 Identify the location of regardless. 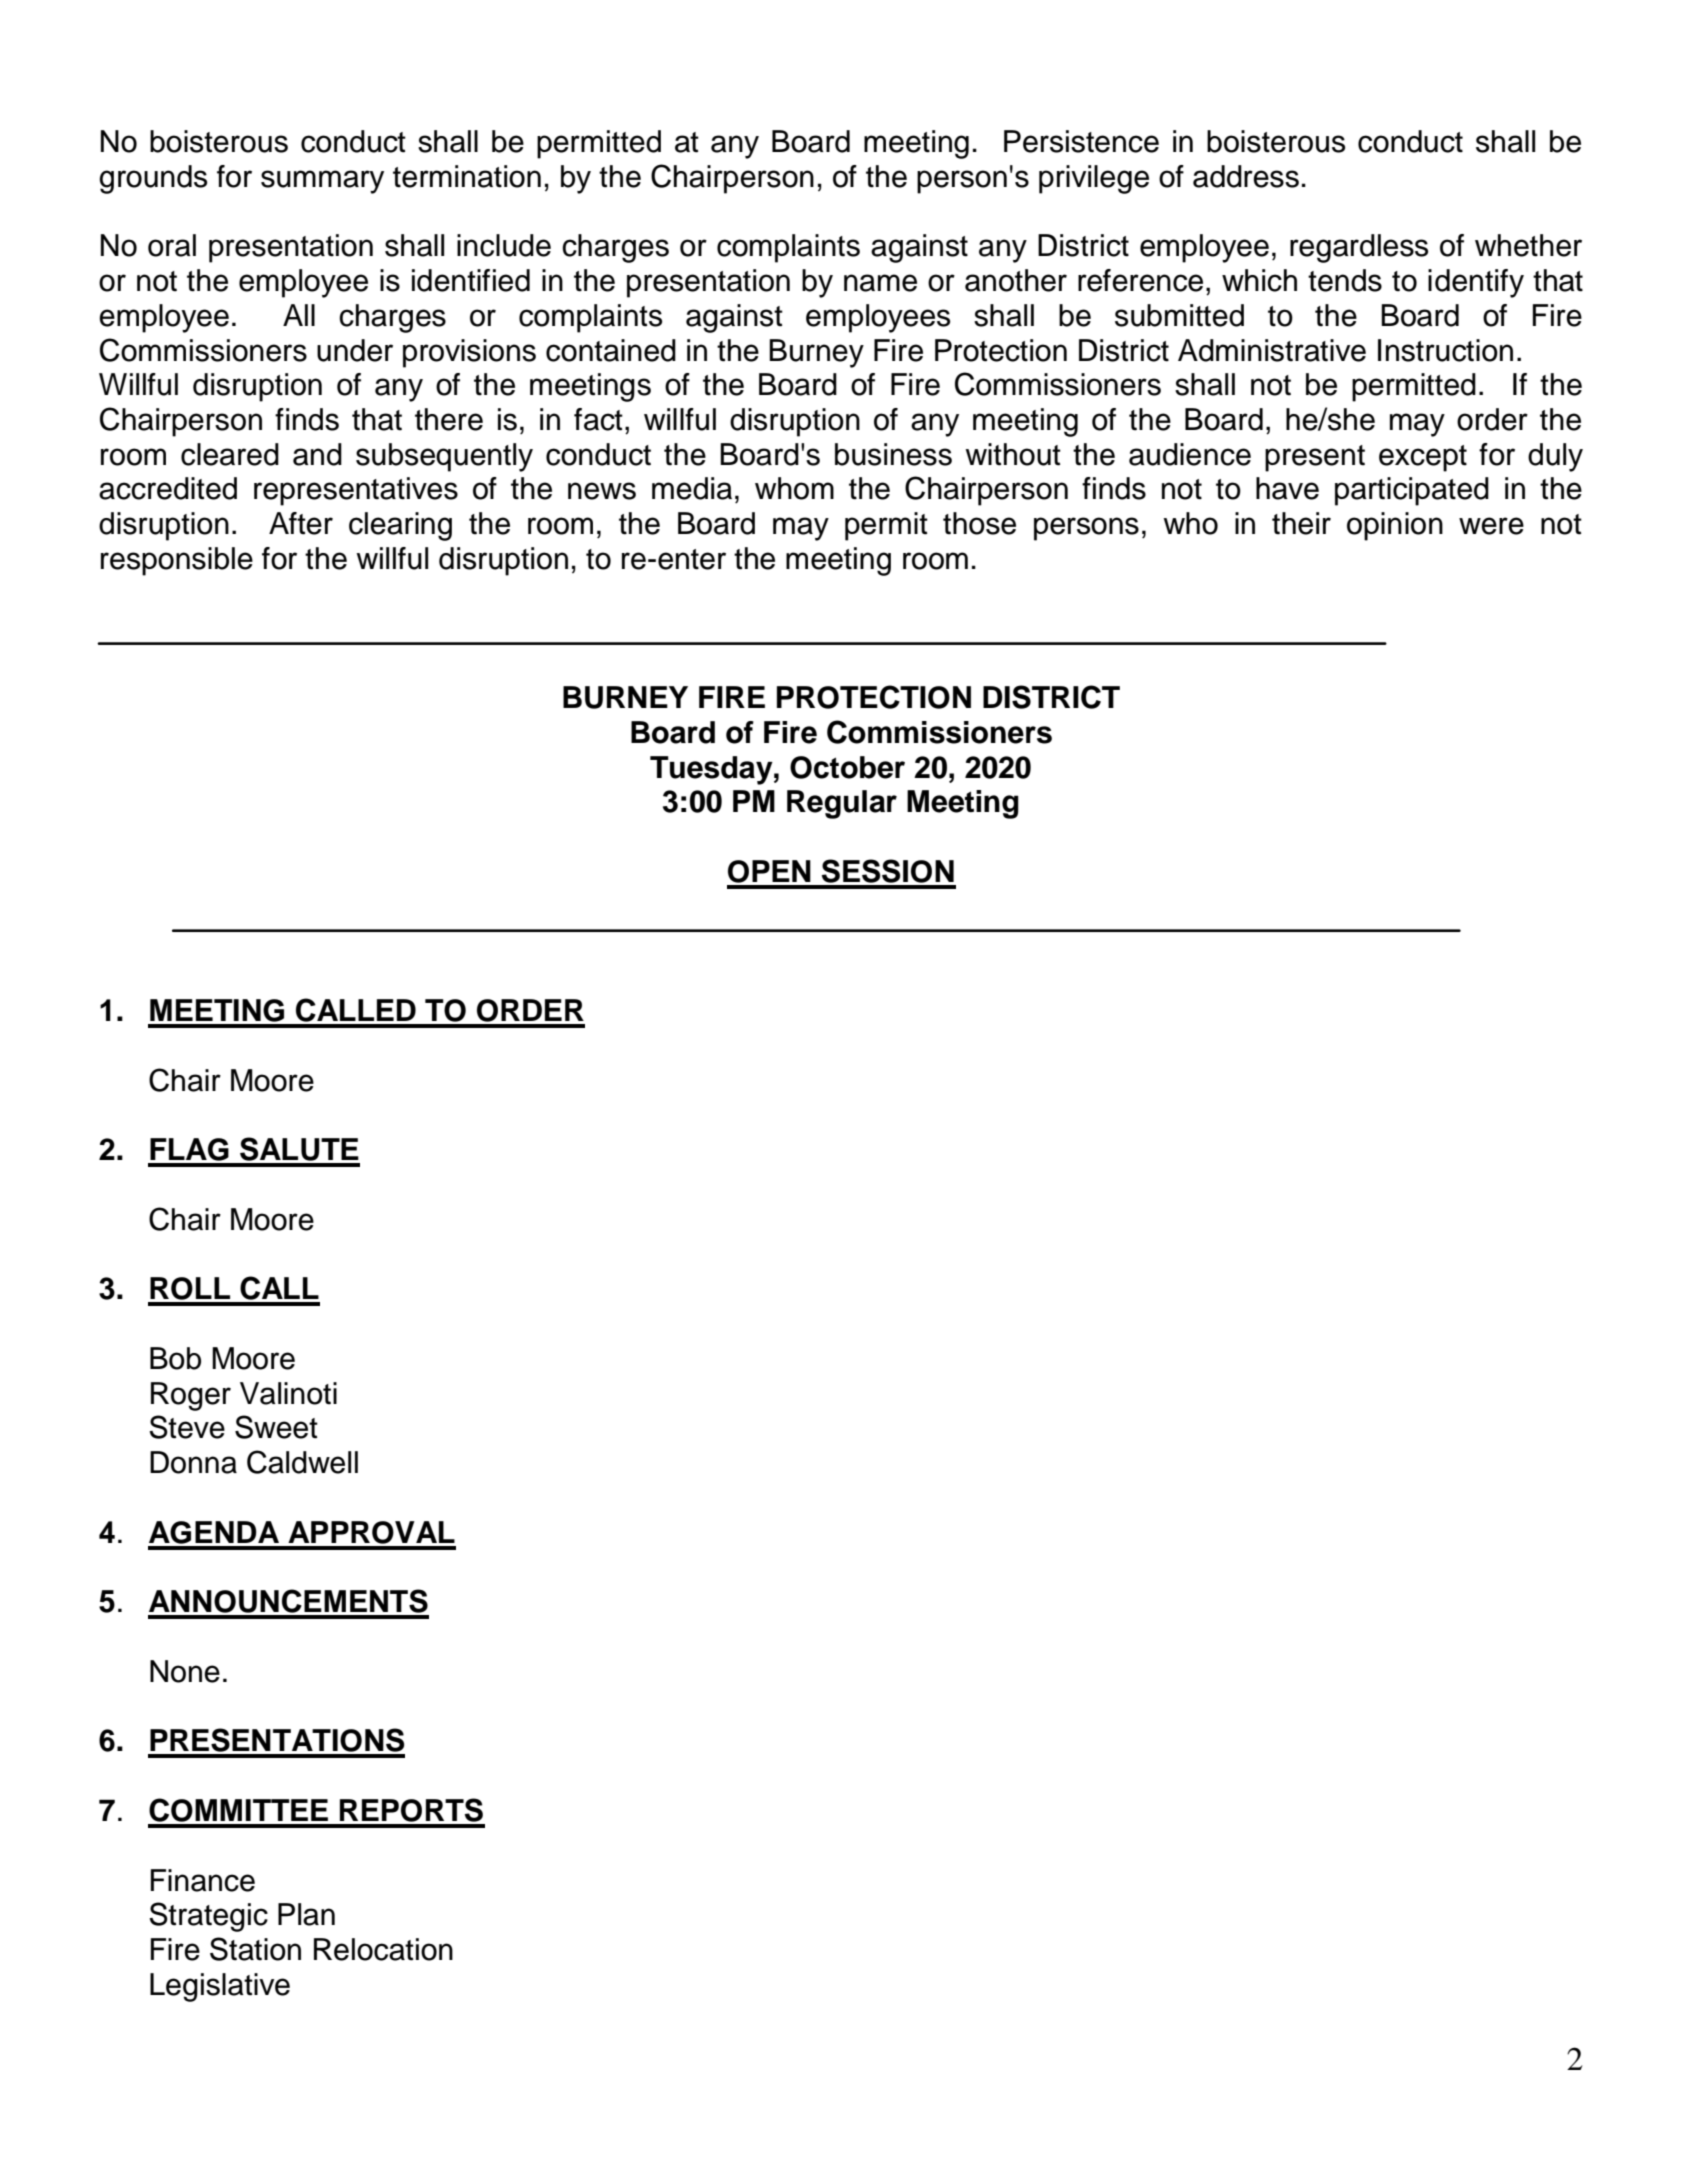
(1359, 248).
